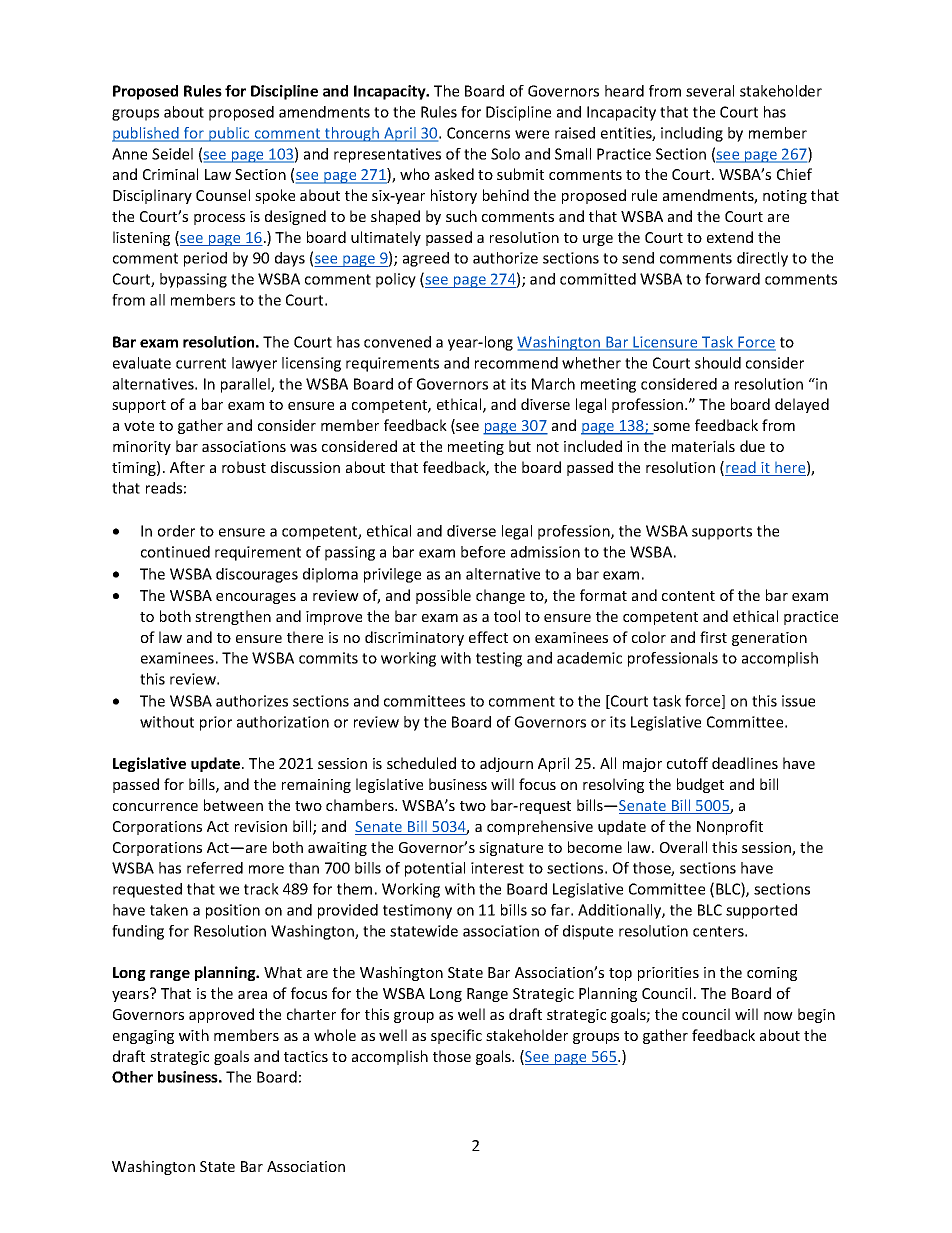 The image size is (952, 1233). What do you see at coordinates (456, 1036) in the document?
I see `specific` at bounding box center [456, 1036].
